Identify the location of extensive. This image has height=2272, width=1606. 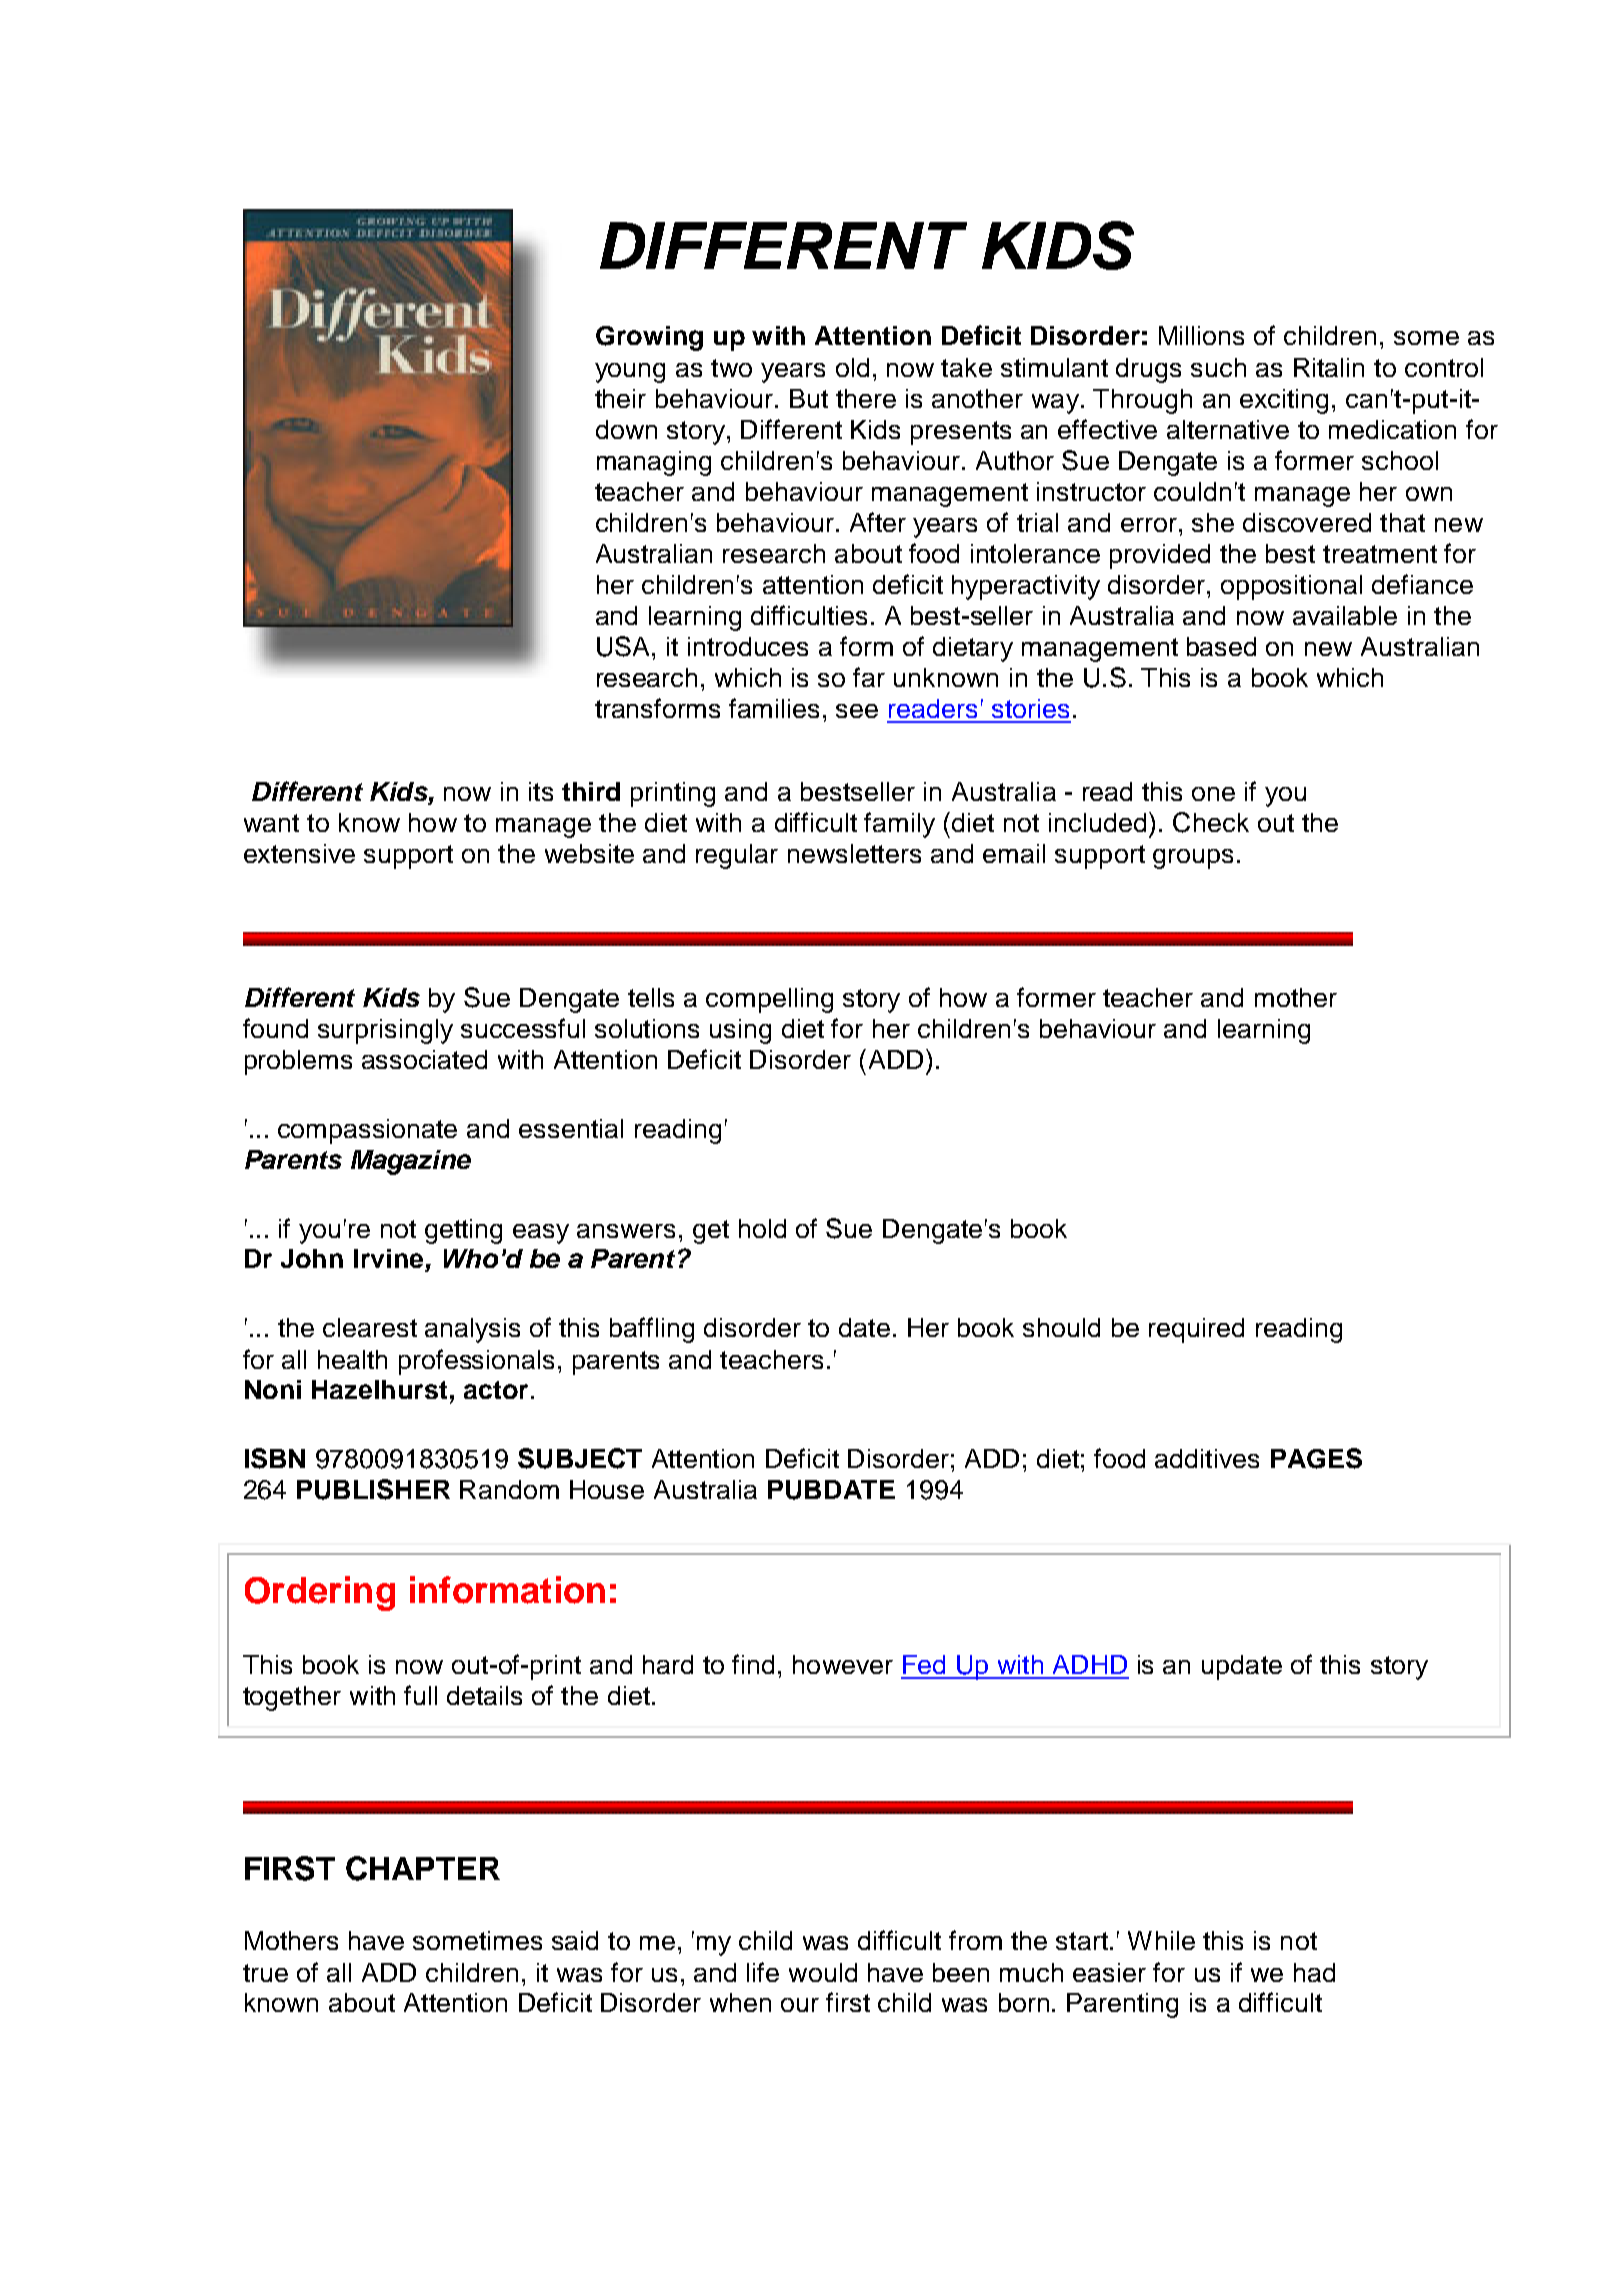
(299, 853).
